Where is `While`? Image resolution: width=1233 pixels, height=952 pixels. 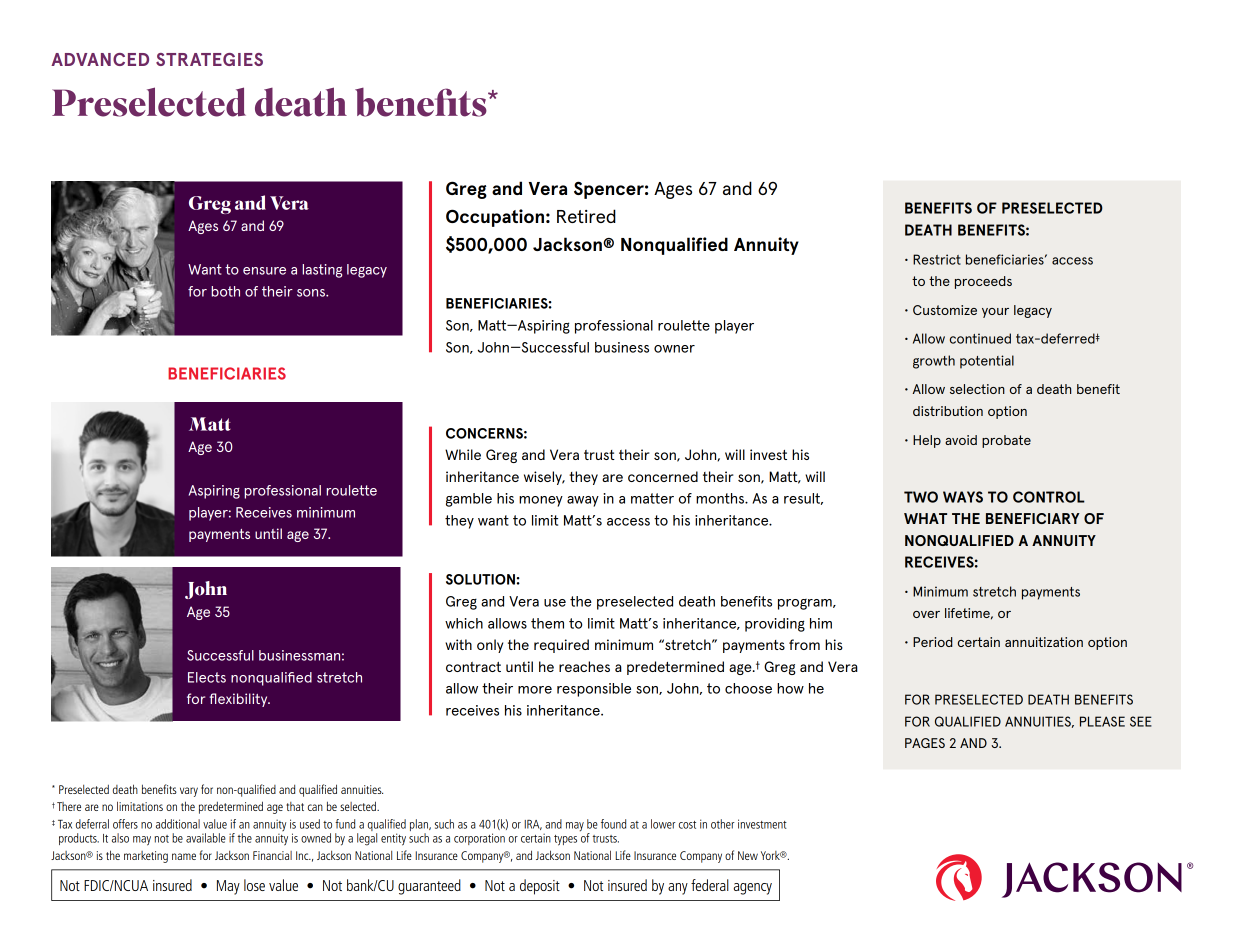
While is located at coordinates (463, 454).
